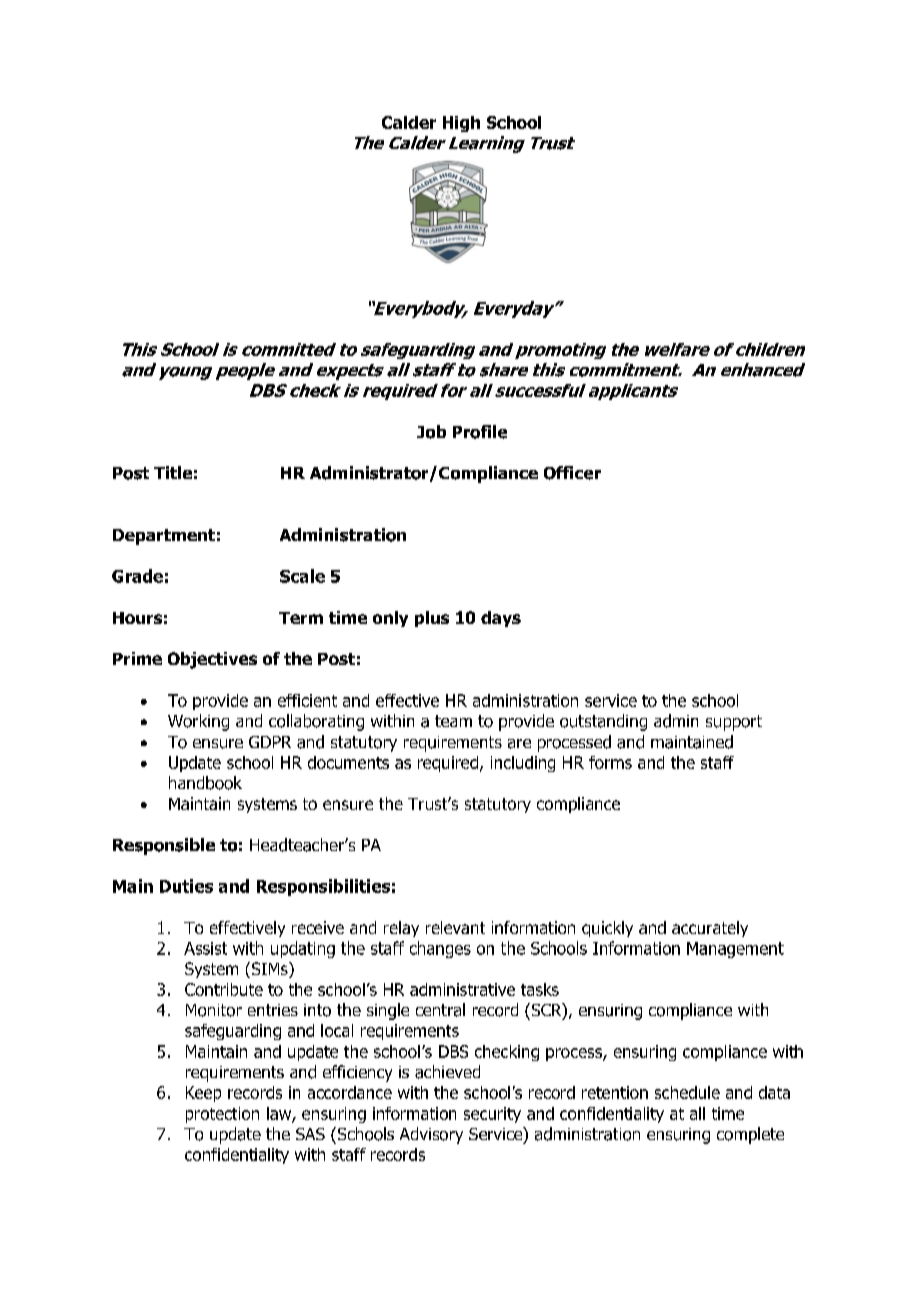  What do you see at coordinates (572, 473) in the screenshot?
I see `Officer` at bounding box center [572, 473].
